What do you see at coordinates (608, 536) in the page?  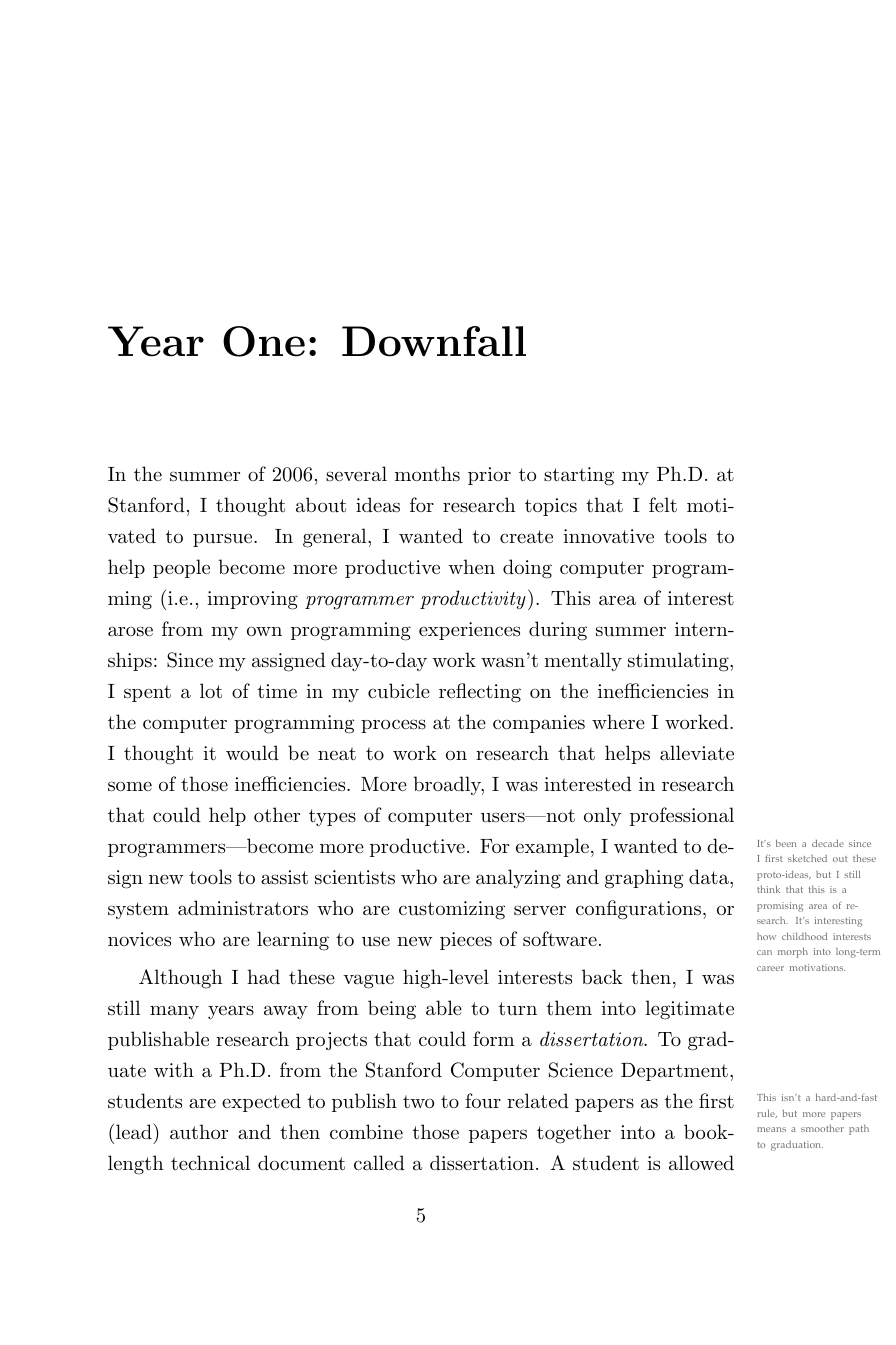 I see `innovative` at bounding box center [608, 536].
